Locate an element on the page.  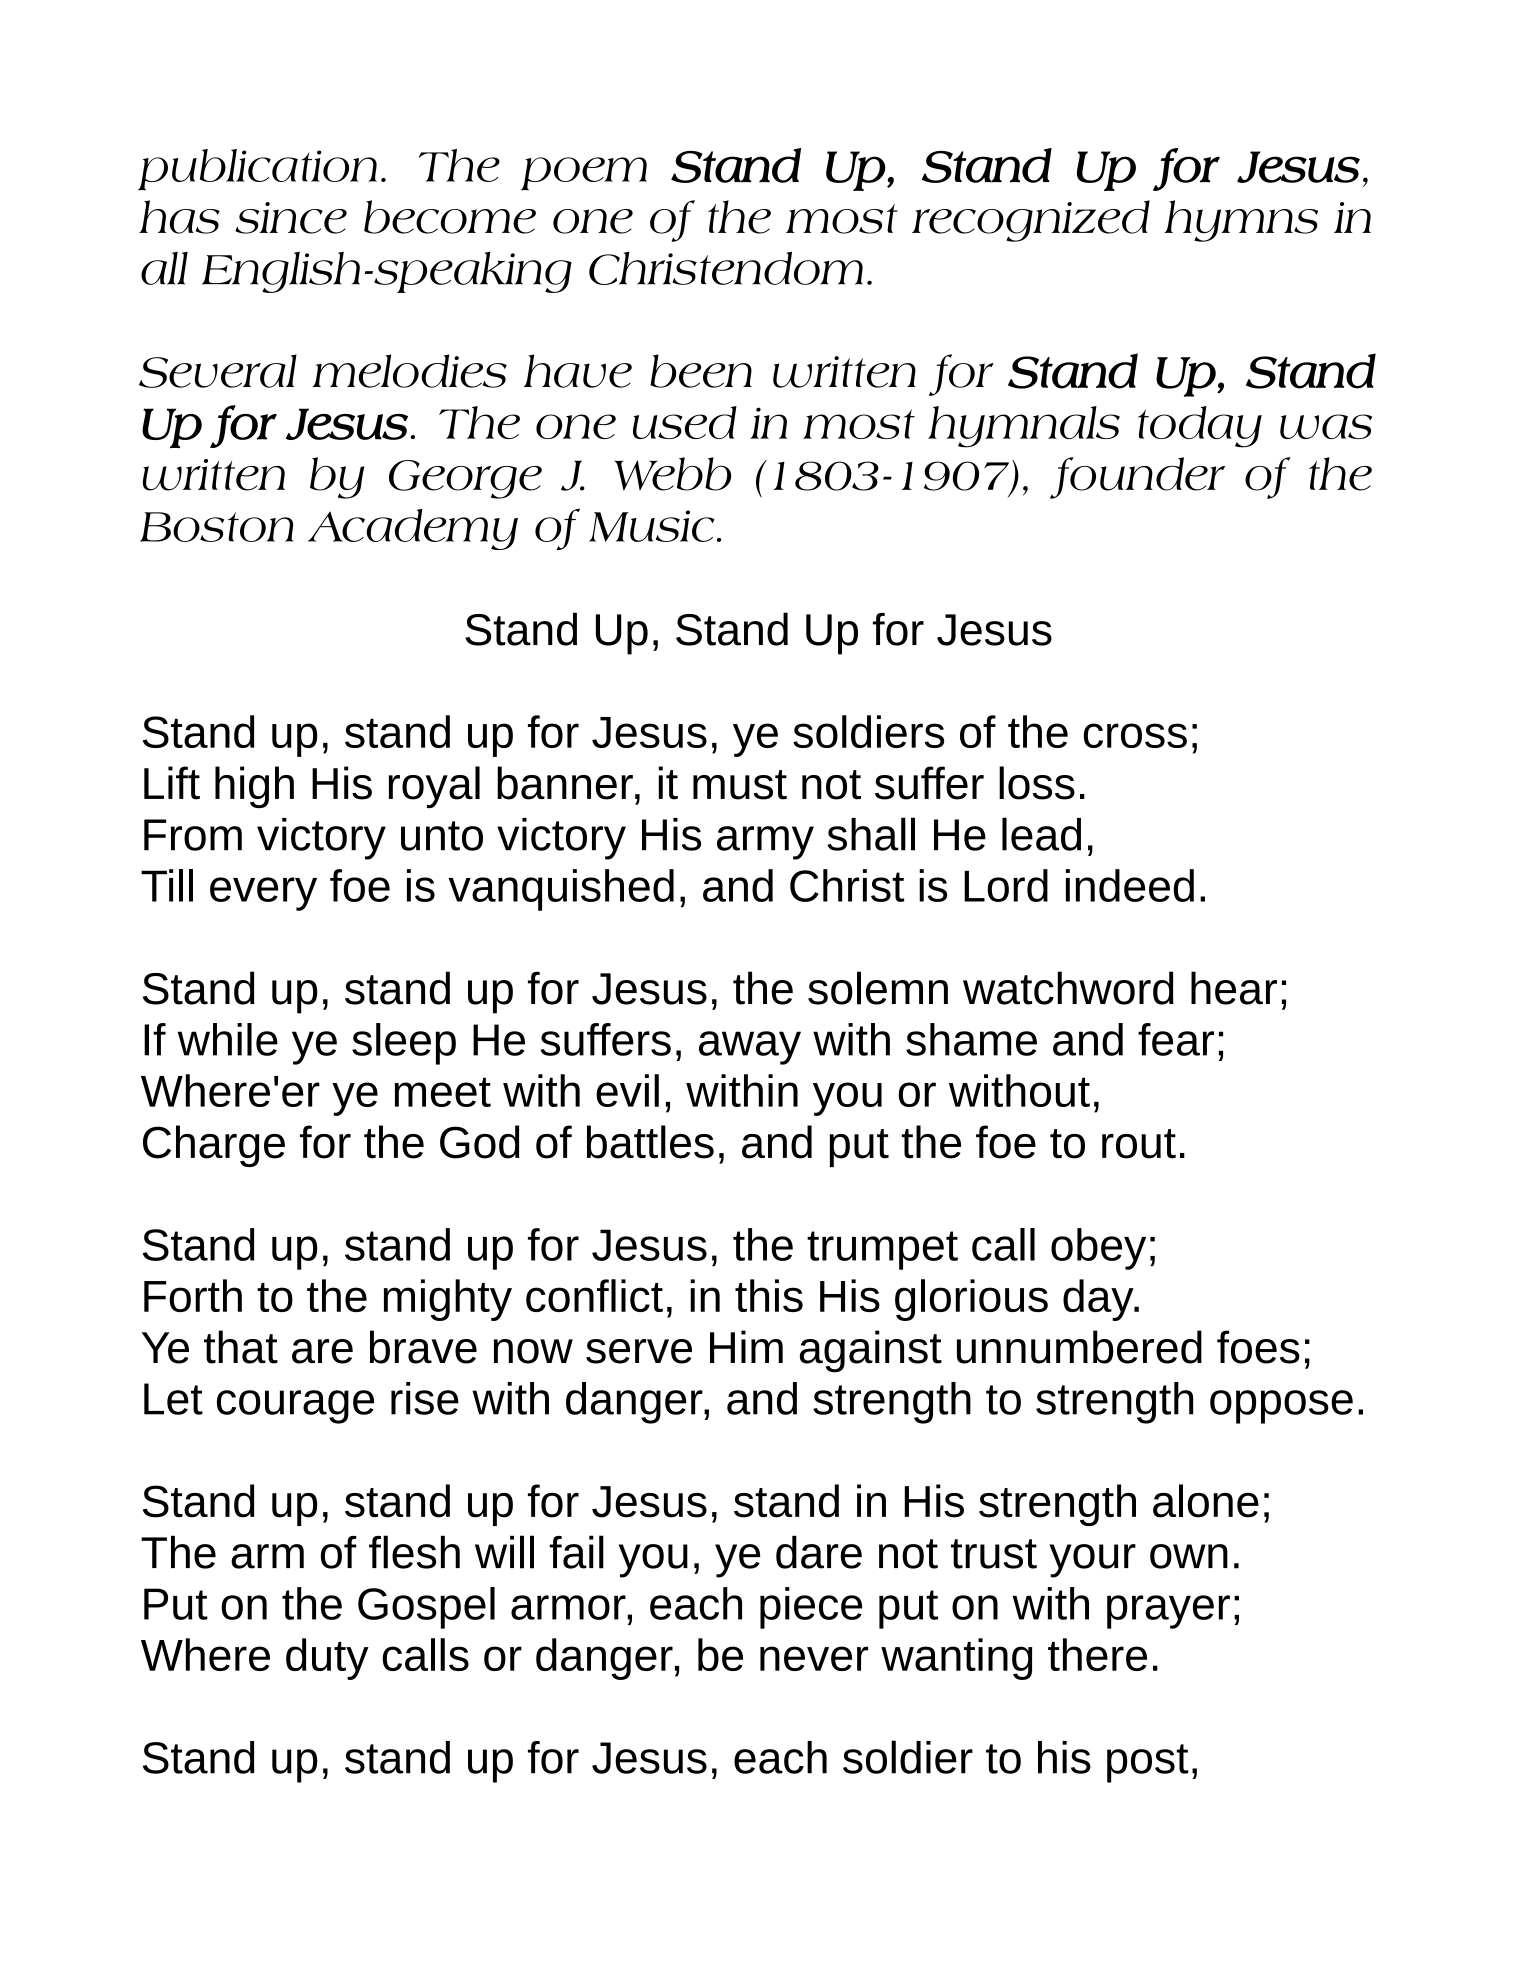
poem is located at coordinates (584, 174).
